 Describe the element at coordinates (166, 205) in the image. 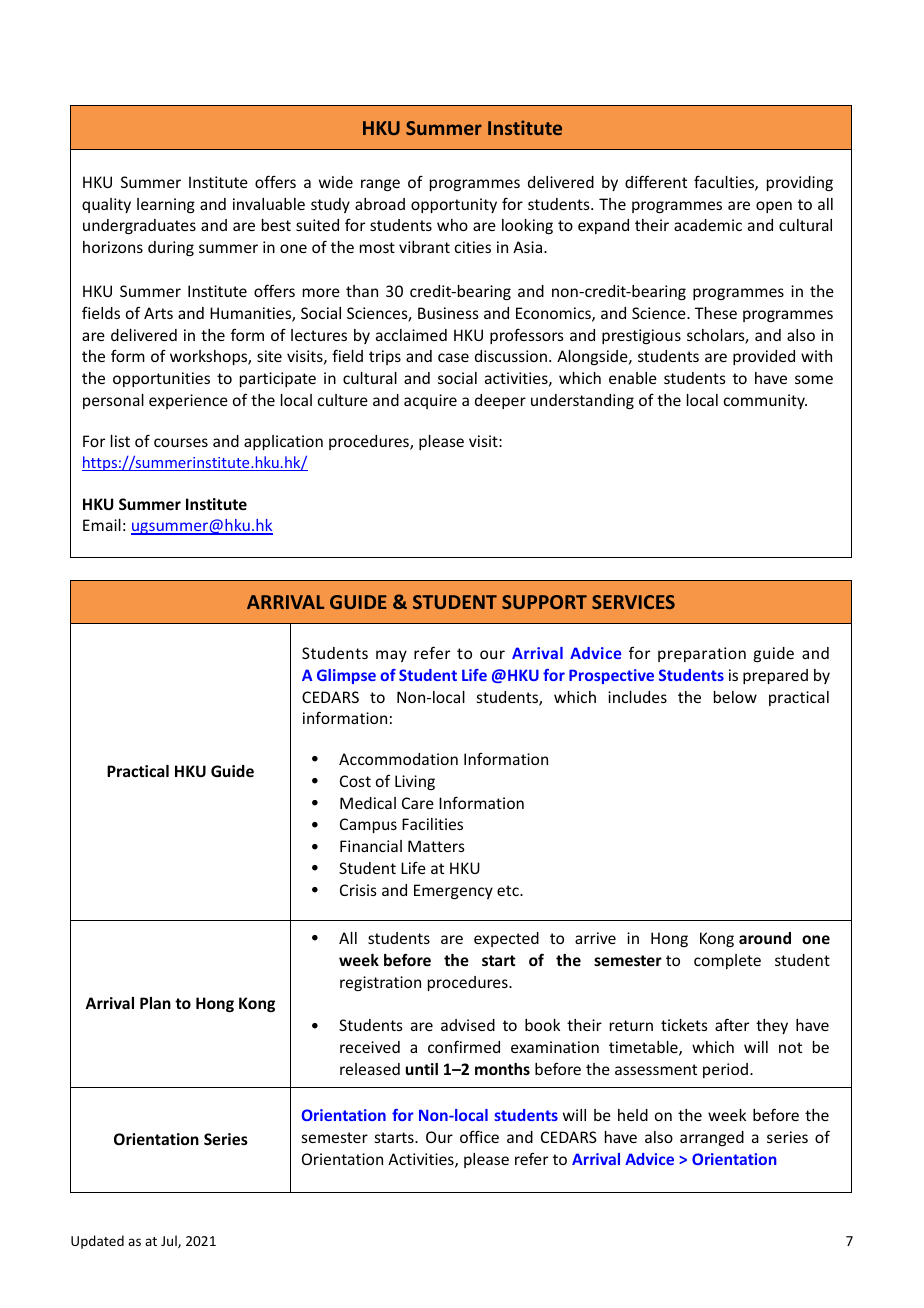

I see `learning` at that location.
